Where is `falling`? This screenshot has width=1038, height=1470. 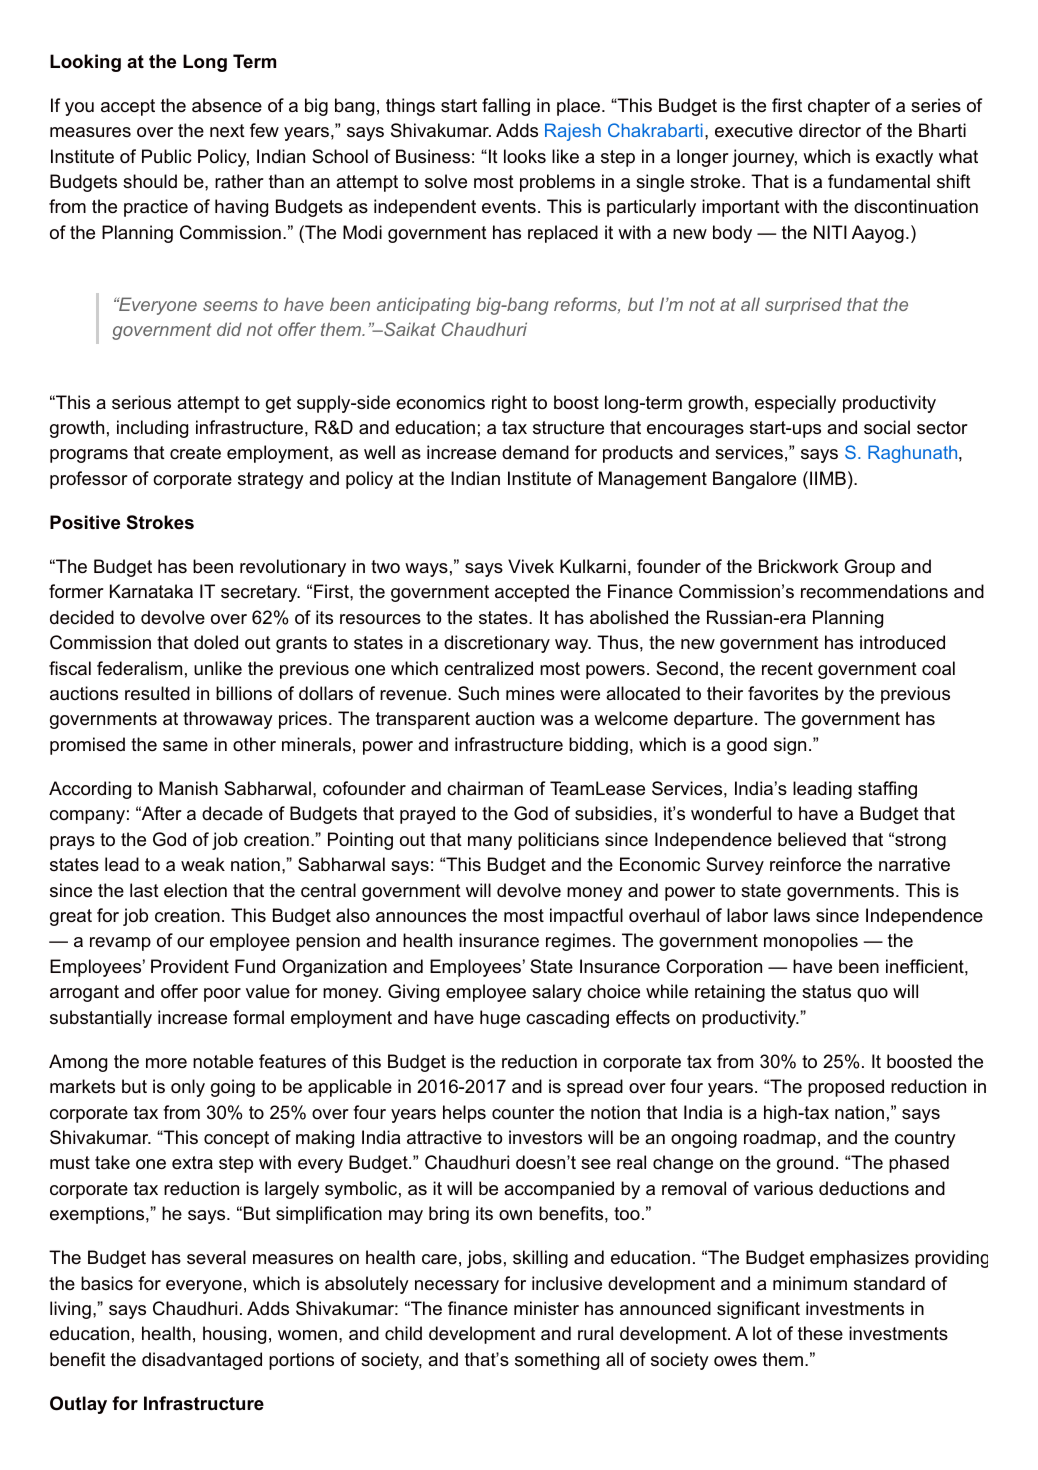 falling is located at coordinates (506, 107).
